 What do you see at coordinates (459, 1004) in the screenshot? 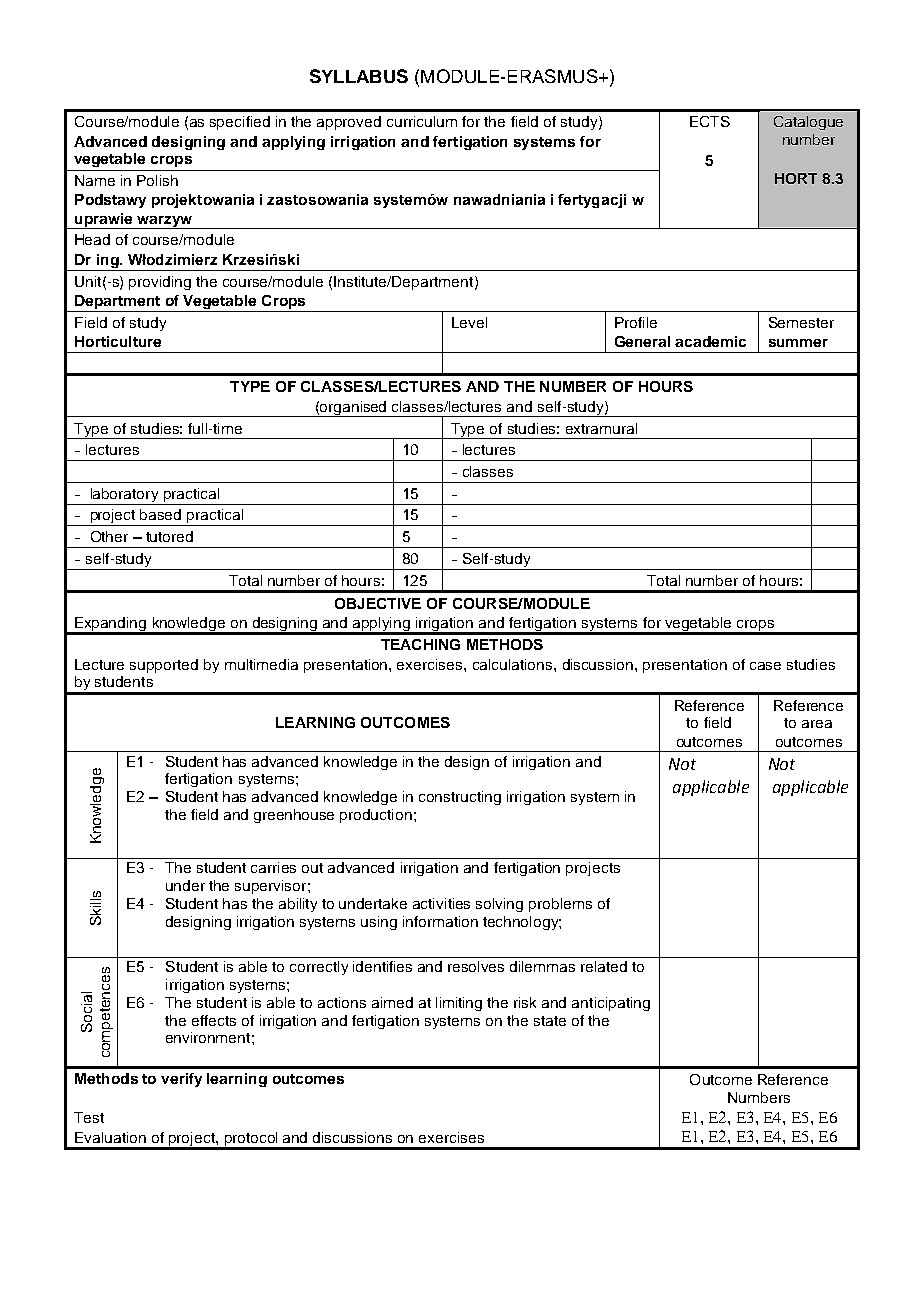
I see `limiting` at bounding box center [459, 1004].
